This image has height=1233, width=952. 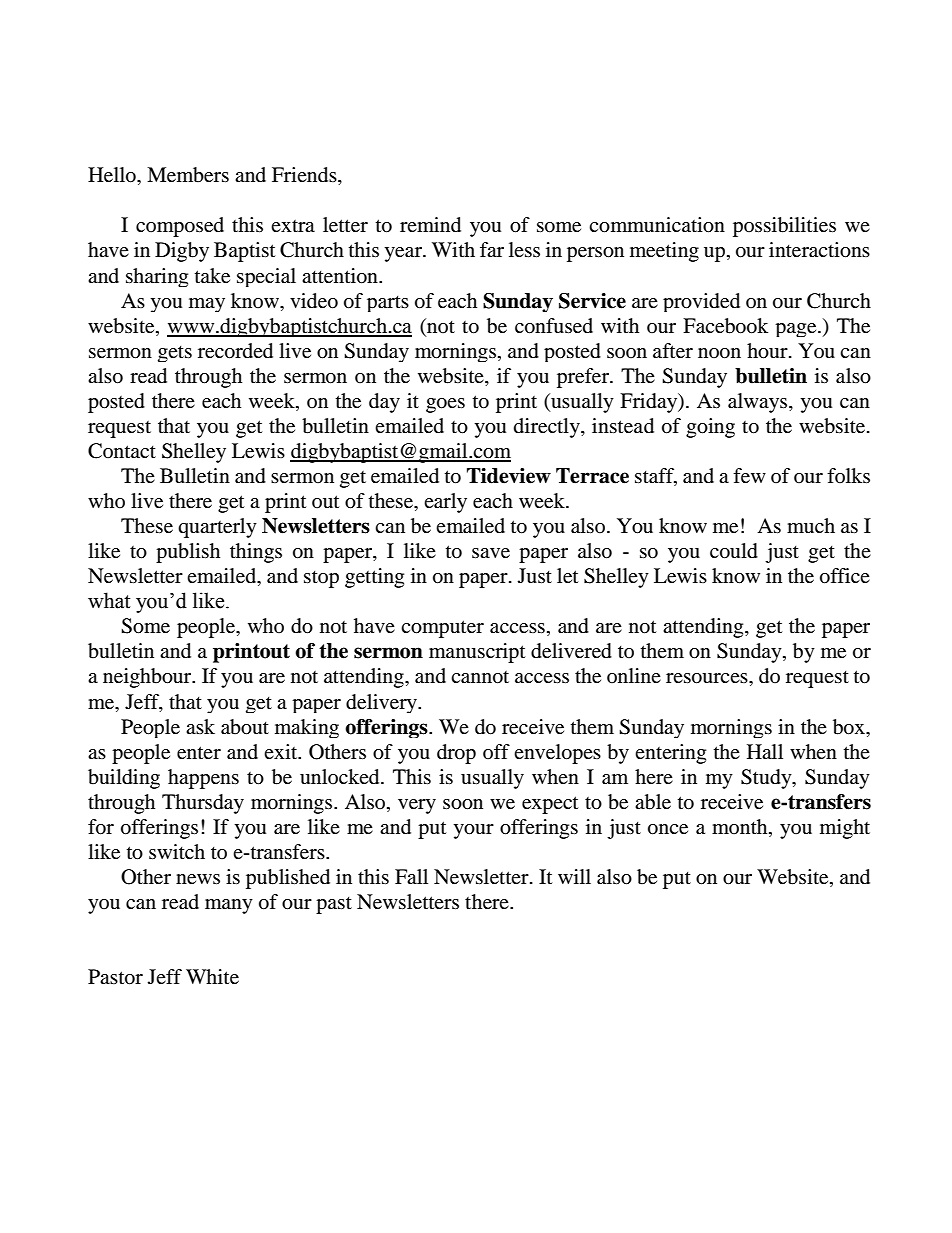 What do you see at coordinates (411, 876) in the image?
I see `Fall` at bounding box center [411, 876].
